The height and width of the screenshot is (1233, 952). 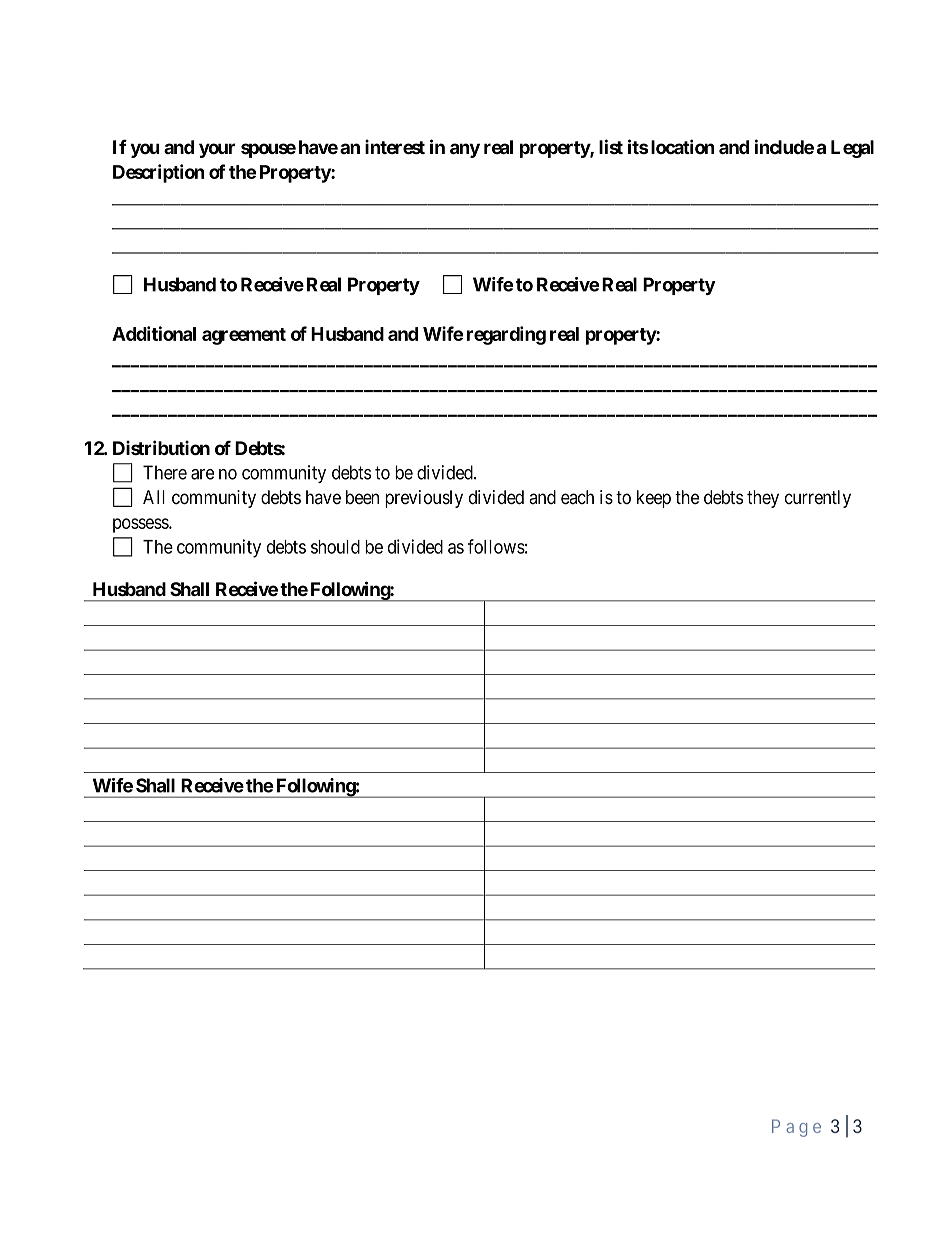 I want to click on your, so click(x=217, y=150).
